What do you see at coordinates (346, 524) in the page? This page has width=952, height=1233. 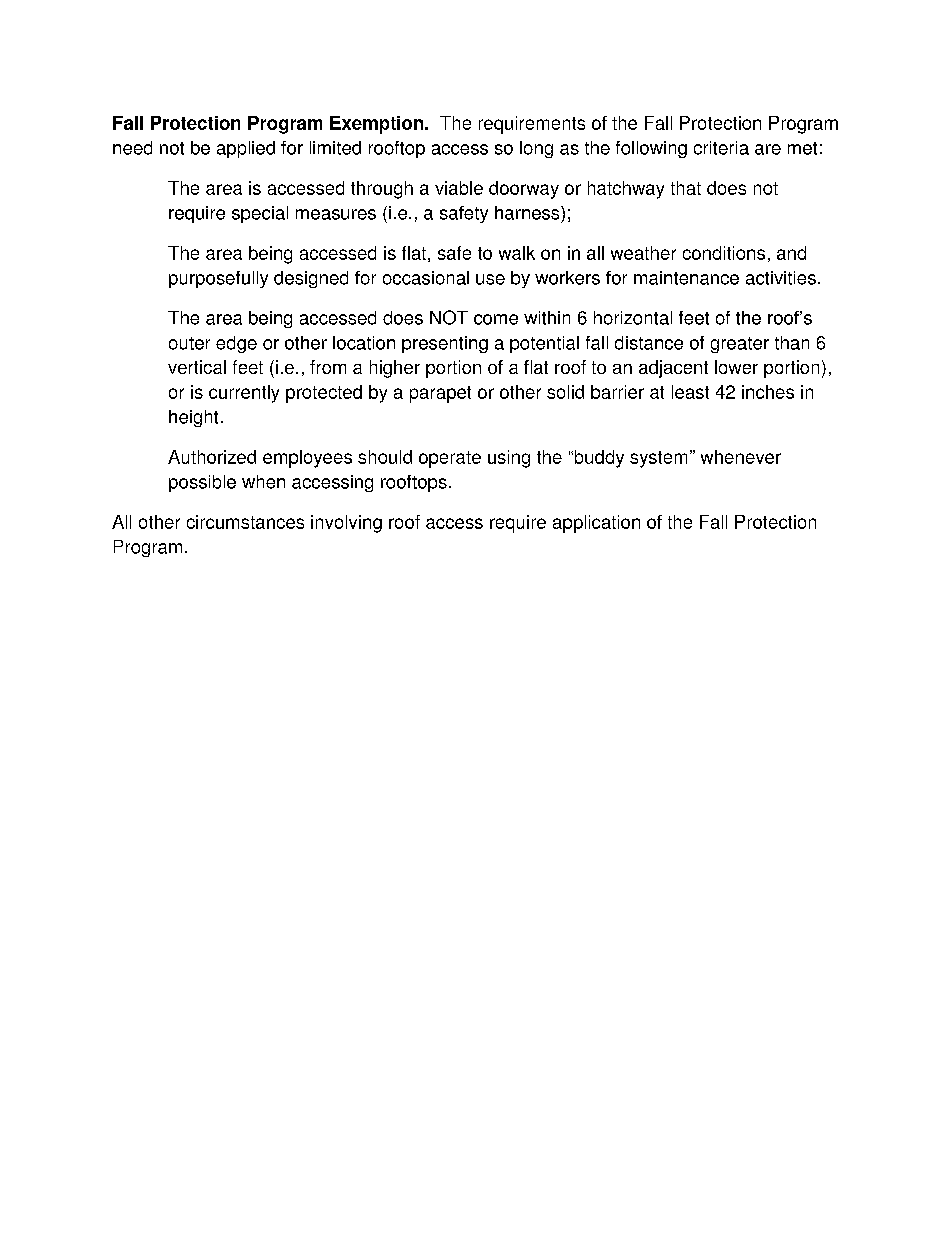 I see `involving` at bounding box center [346, 524].
